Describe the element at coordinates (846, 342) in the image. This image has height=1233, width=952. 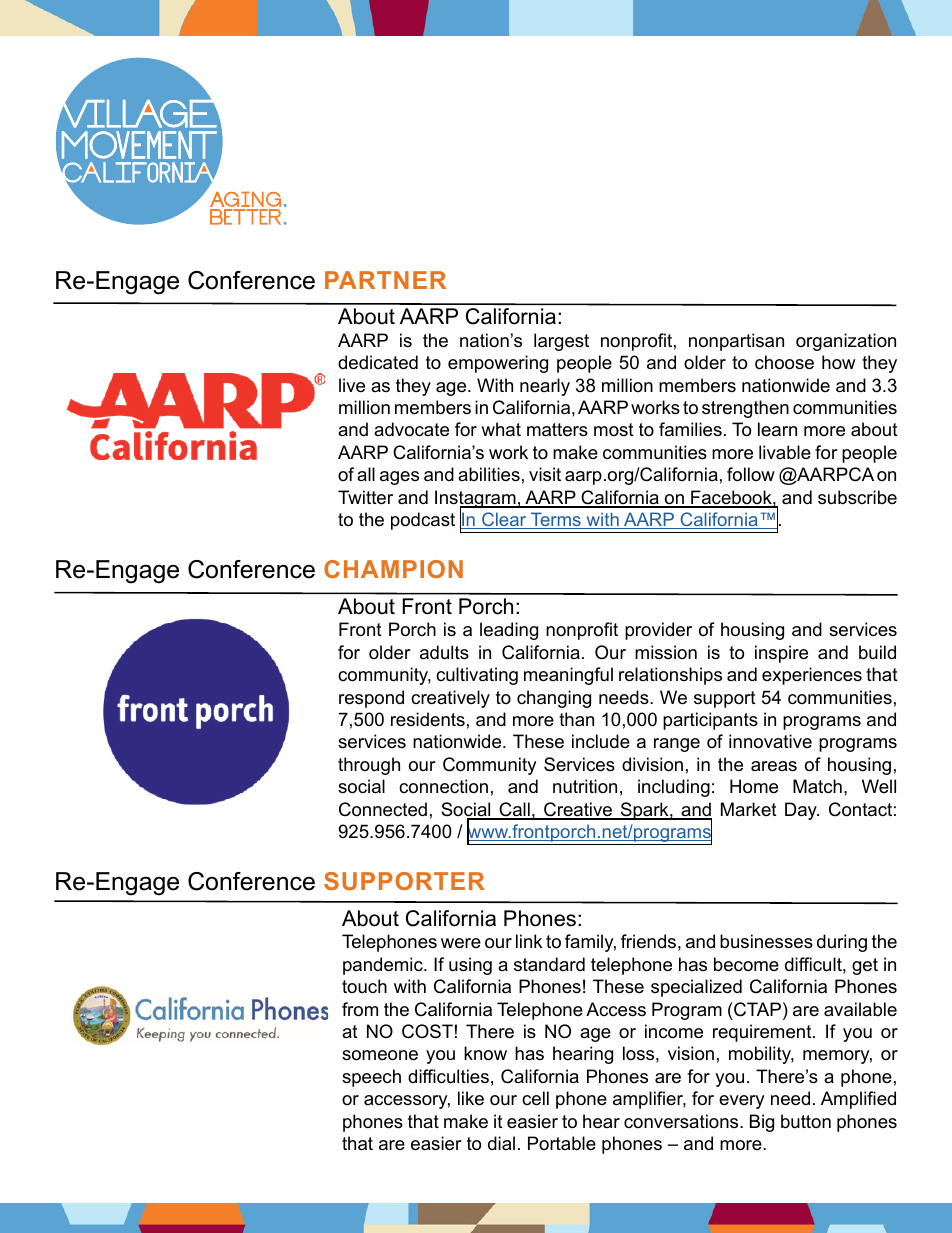
I see `organization` at that location.
